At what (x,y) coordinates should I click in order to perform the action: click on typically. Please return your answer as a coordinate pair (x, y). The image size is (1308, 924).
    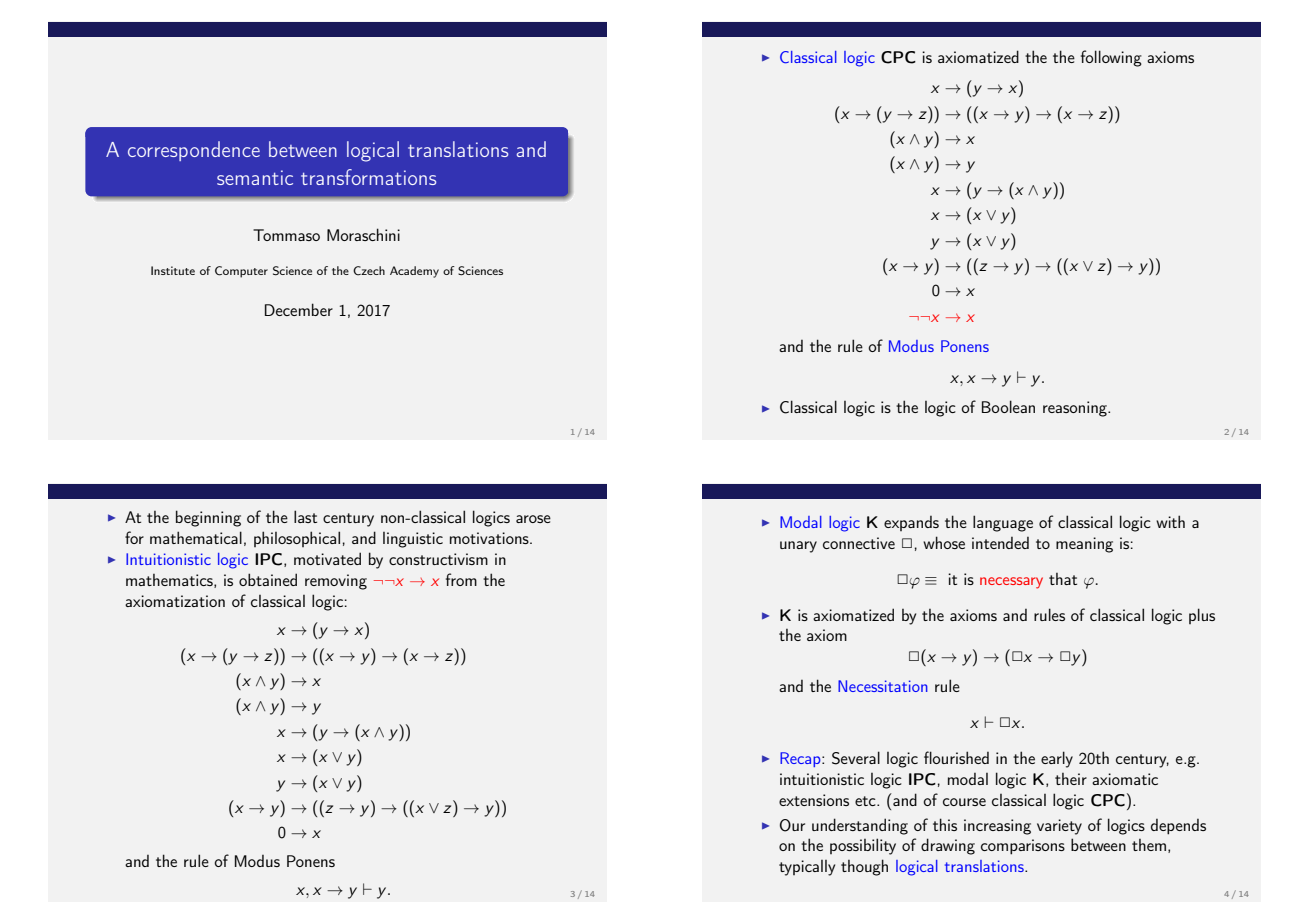
    Looking at the image, I should click on (807, 868).
